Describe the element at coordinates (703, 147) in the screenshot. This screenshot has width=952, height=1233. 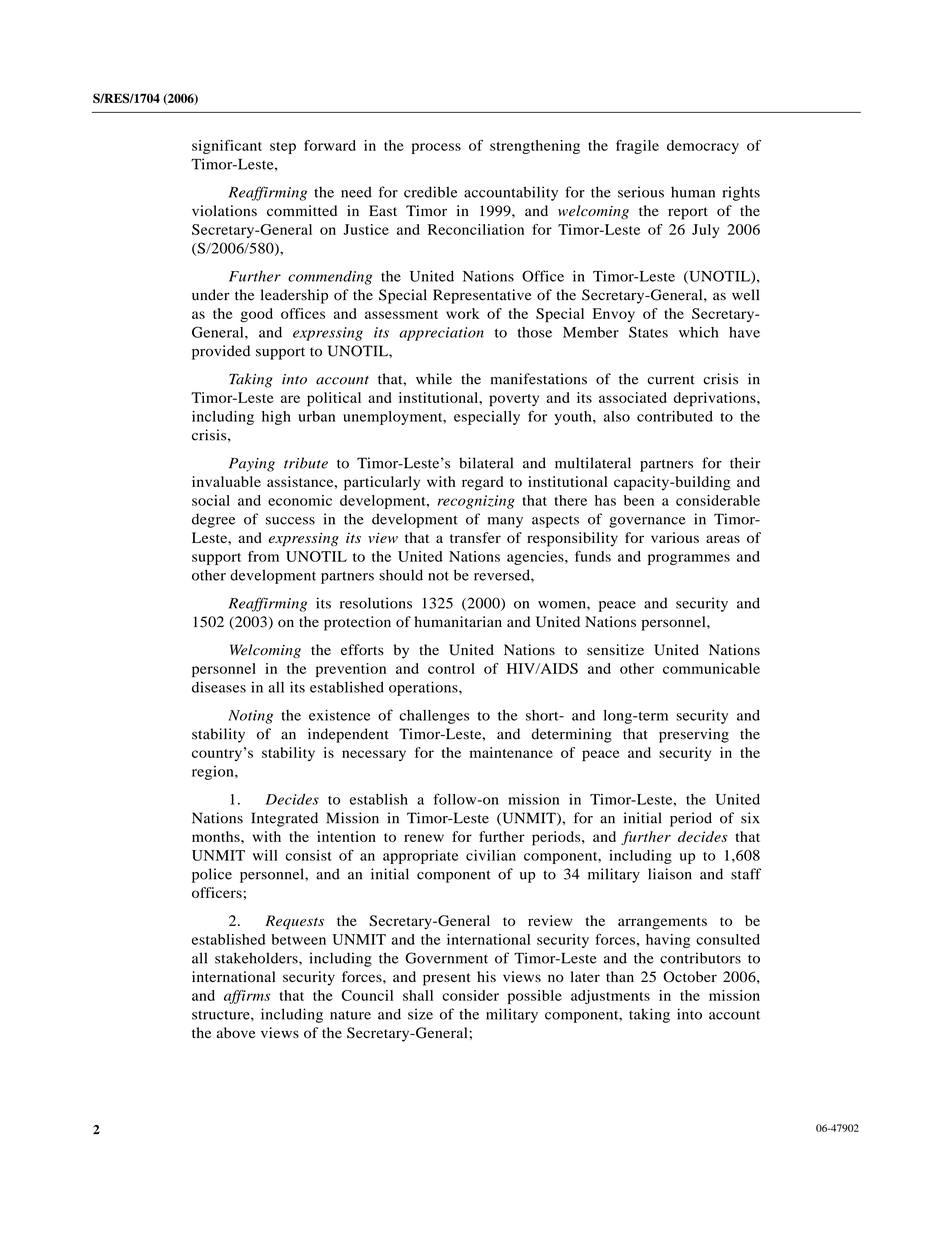
I see `democracy` at that location.
